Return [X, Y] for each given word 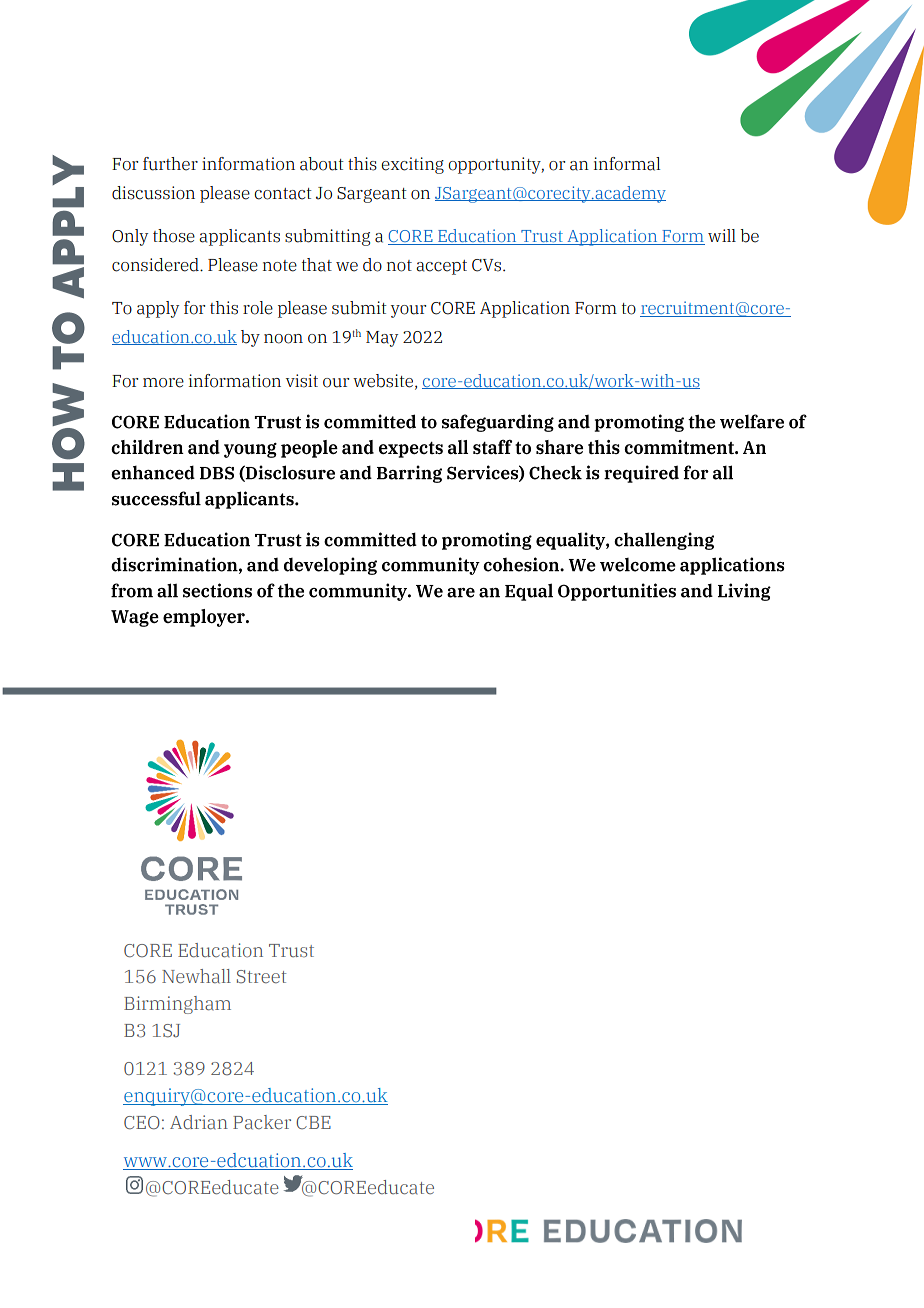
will [722, 235]
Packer [262, 1122]
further [170, 164]
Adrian [199, 1122]
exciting [412, 165]
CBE [313, 1122]
